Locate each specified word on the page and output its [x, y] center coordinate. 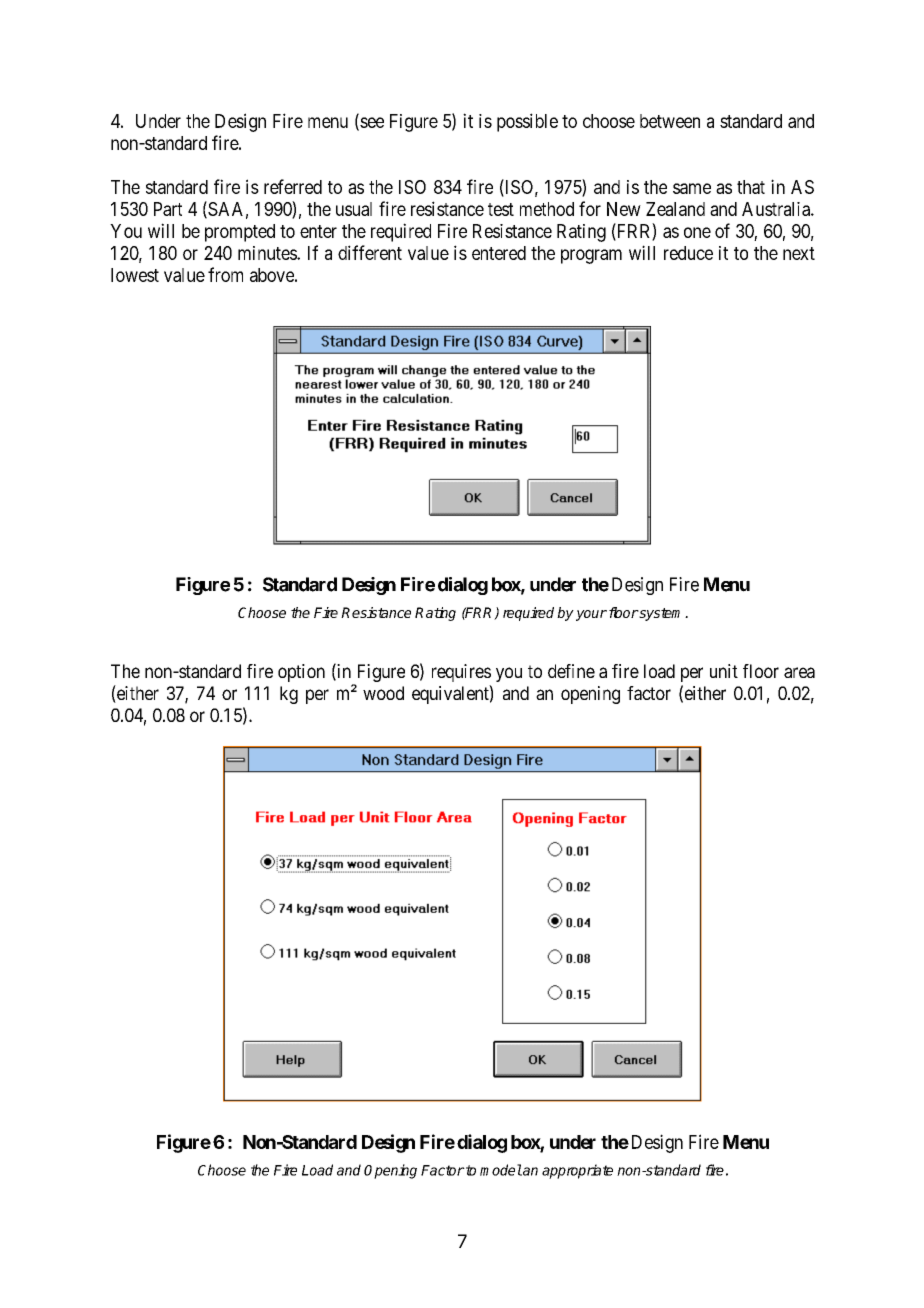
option [301, 673]
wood [383, 693]
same [692, 188]
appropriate [577, 1171]
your [591, 615]
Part [168, 209]
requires [461, 673]
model [501, 1170]
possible [527, 122]
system [661, 614]
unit [724, 671]
